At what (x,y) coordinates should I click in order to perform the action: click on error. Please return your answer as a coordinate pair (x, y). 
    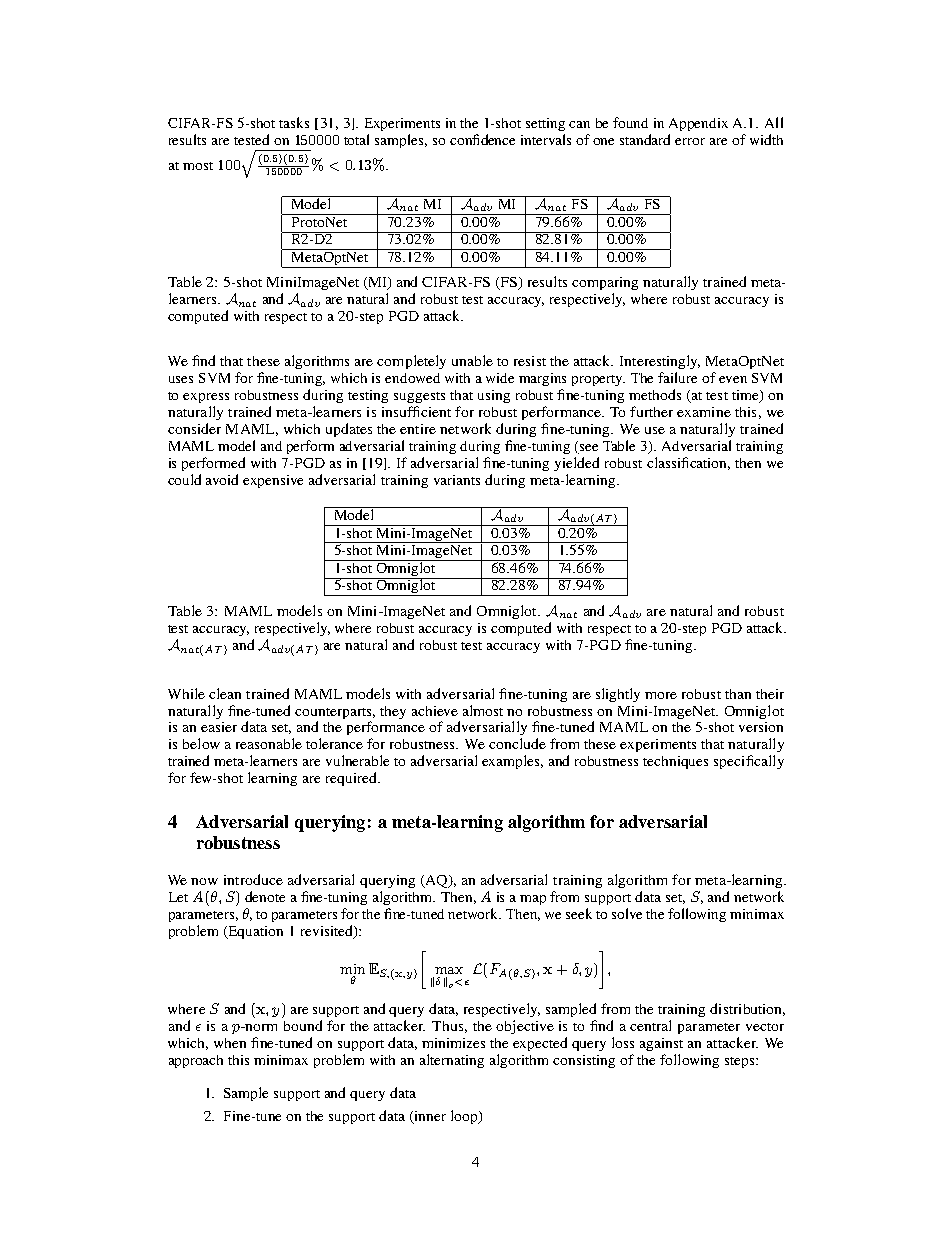
    Looking at the image, I should click on (690, 141).
